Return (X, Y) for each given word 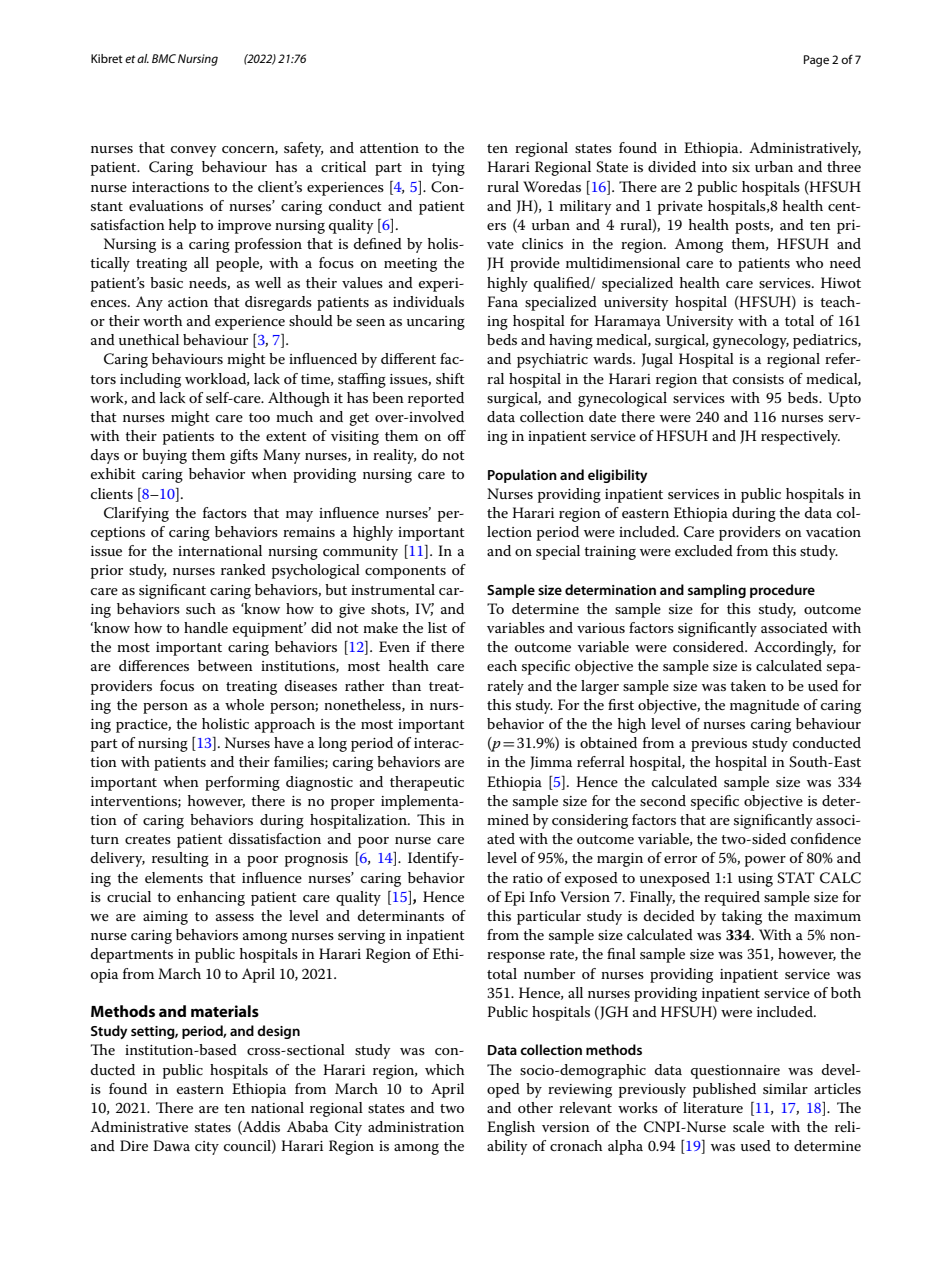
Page (816, 61)
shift (450, 378)
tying (448, 169)
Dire (134, 1145)
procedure (782, 591)
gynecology (751, 341)
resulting (180, 859)
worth (163, 320)
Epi (514, 898)
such (201, 608)
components (405, 572)
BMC (164, 58)
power (765, 861)
